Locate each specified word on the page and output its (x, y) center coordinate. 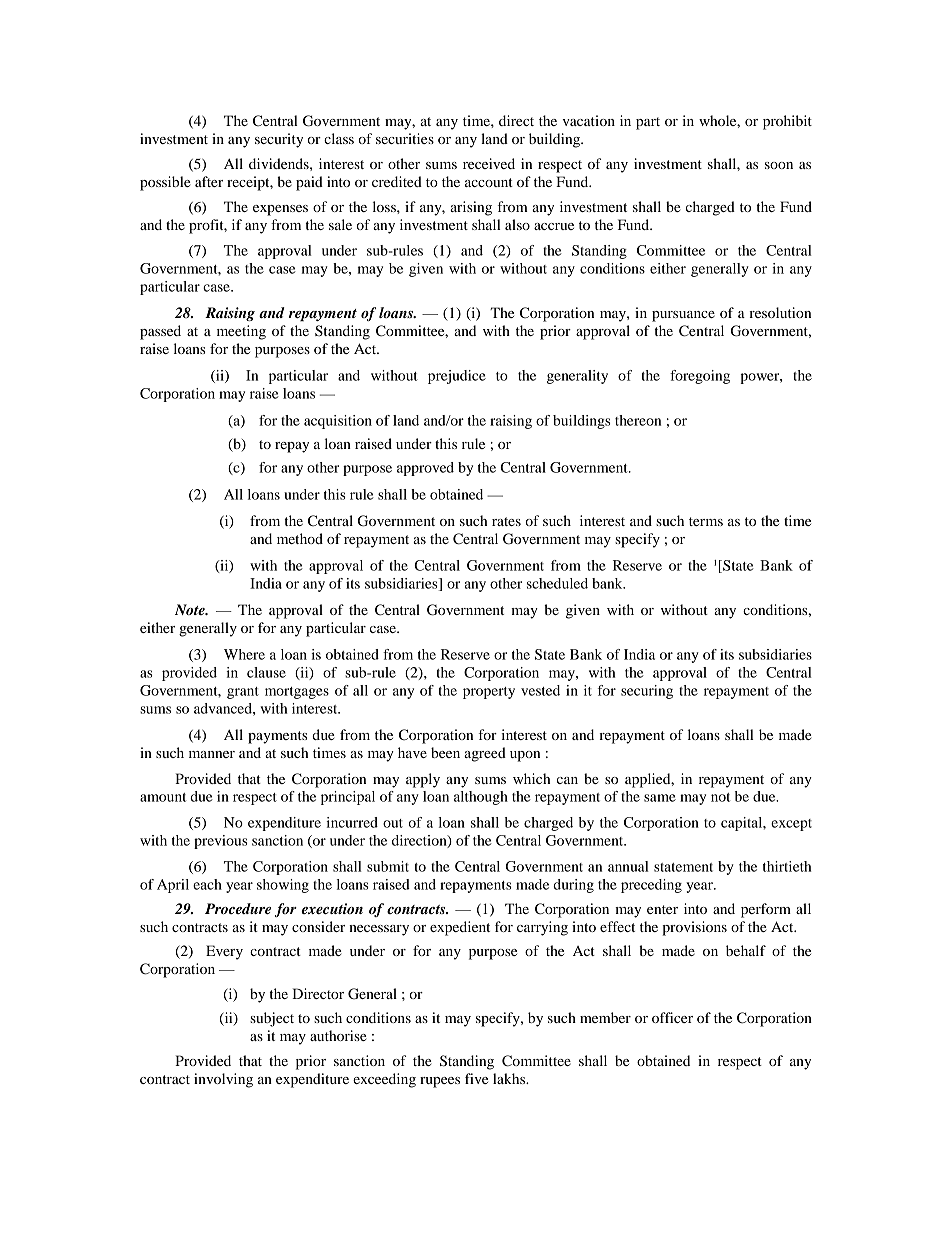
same (660, 798)
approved (425, 469)
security (279, 140)
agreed (485, 754)
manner (212, 754)
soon (779, 165)
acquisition (338, 422)
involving (223, 1080)
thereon (638, 420)
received (489, 163)
